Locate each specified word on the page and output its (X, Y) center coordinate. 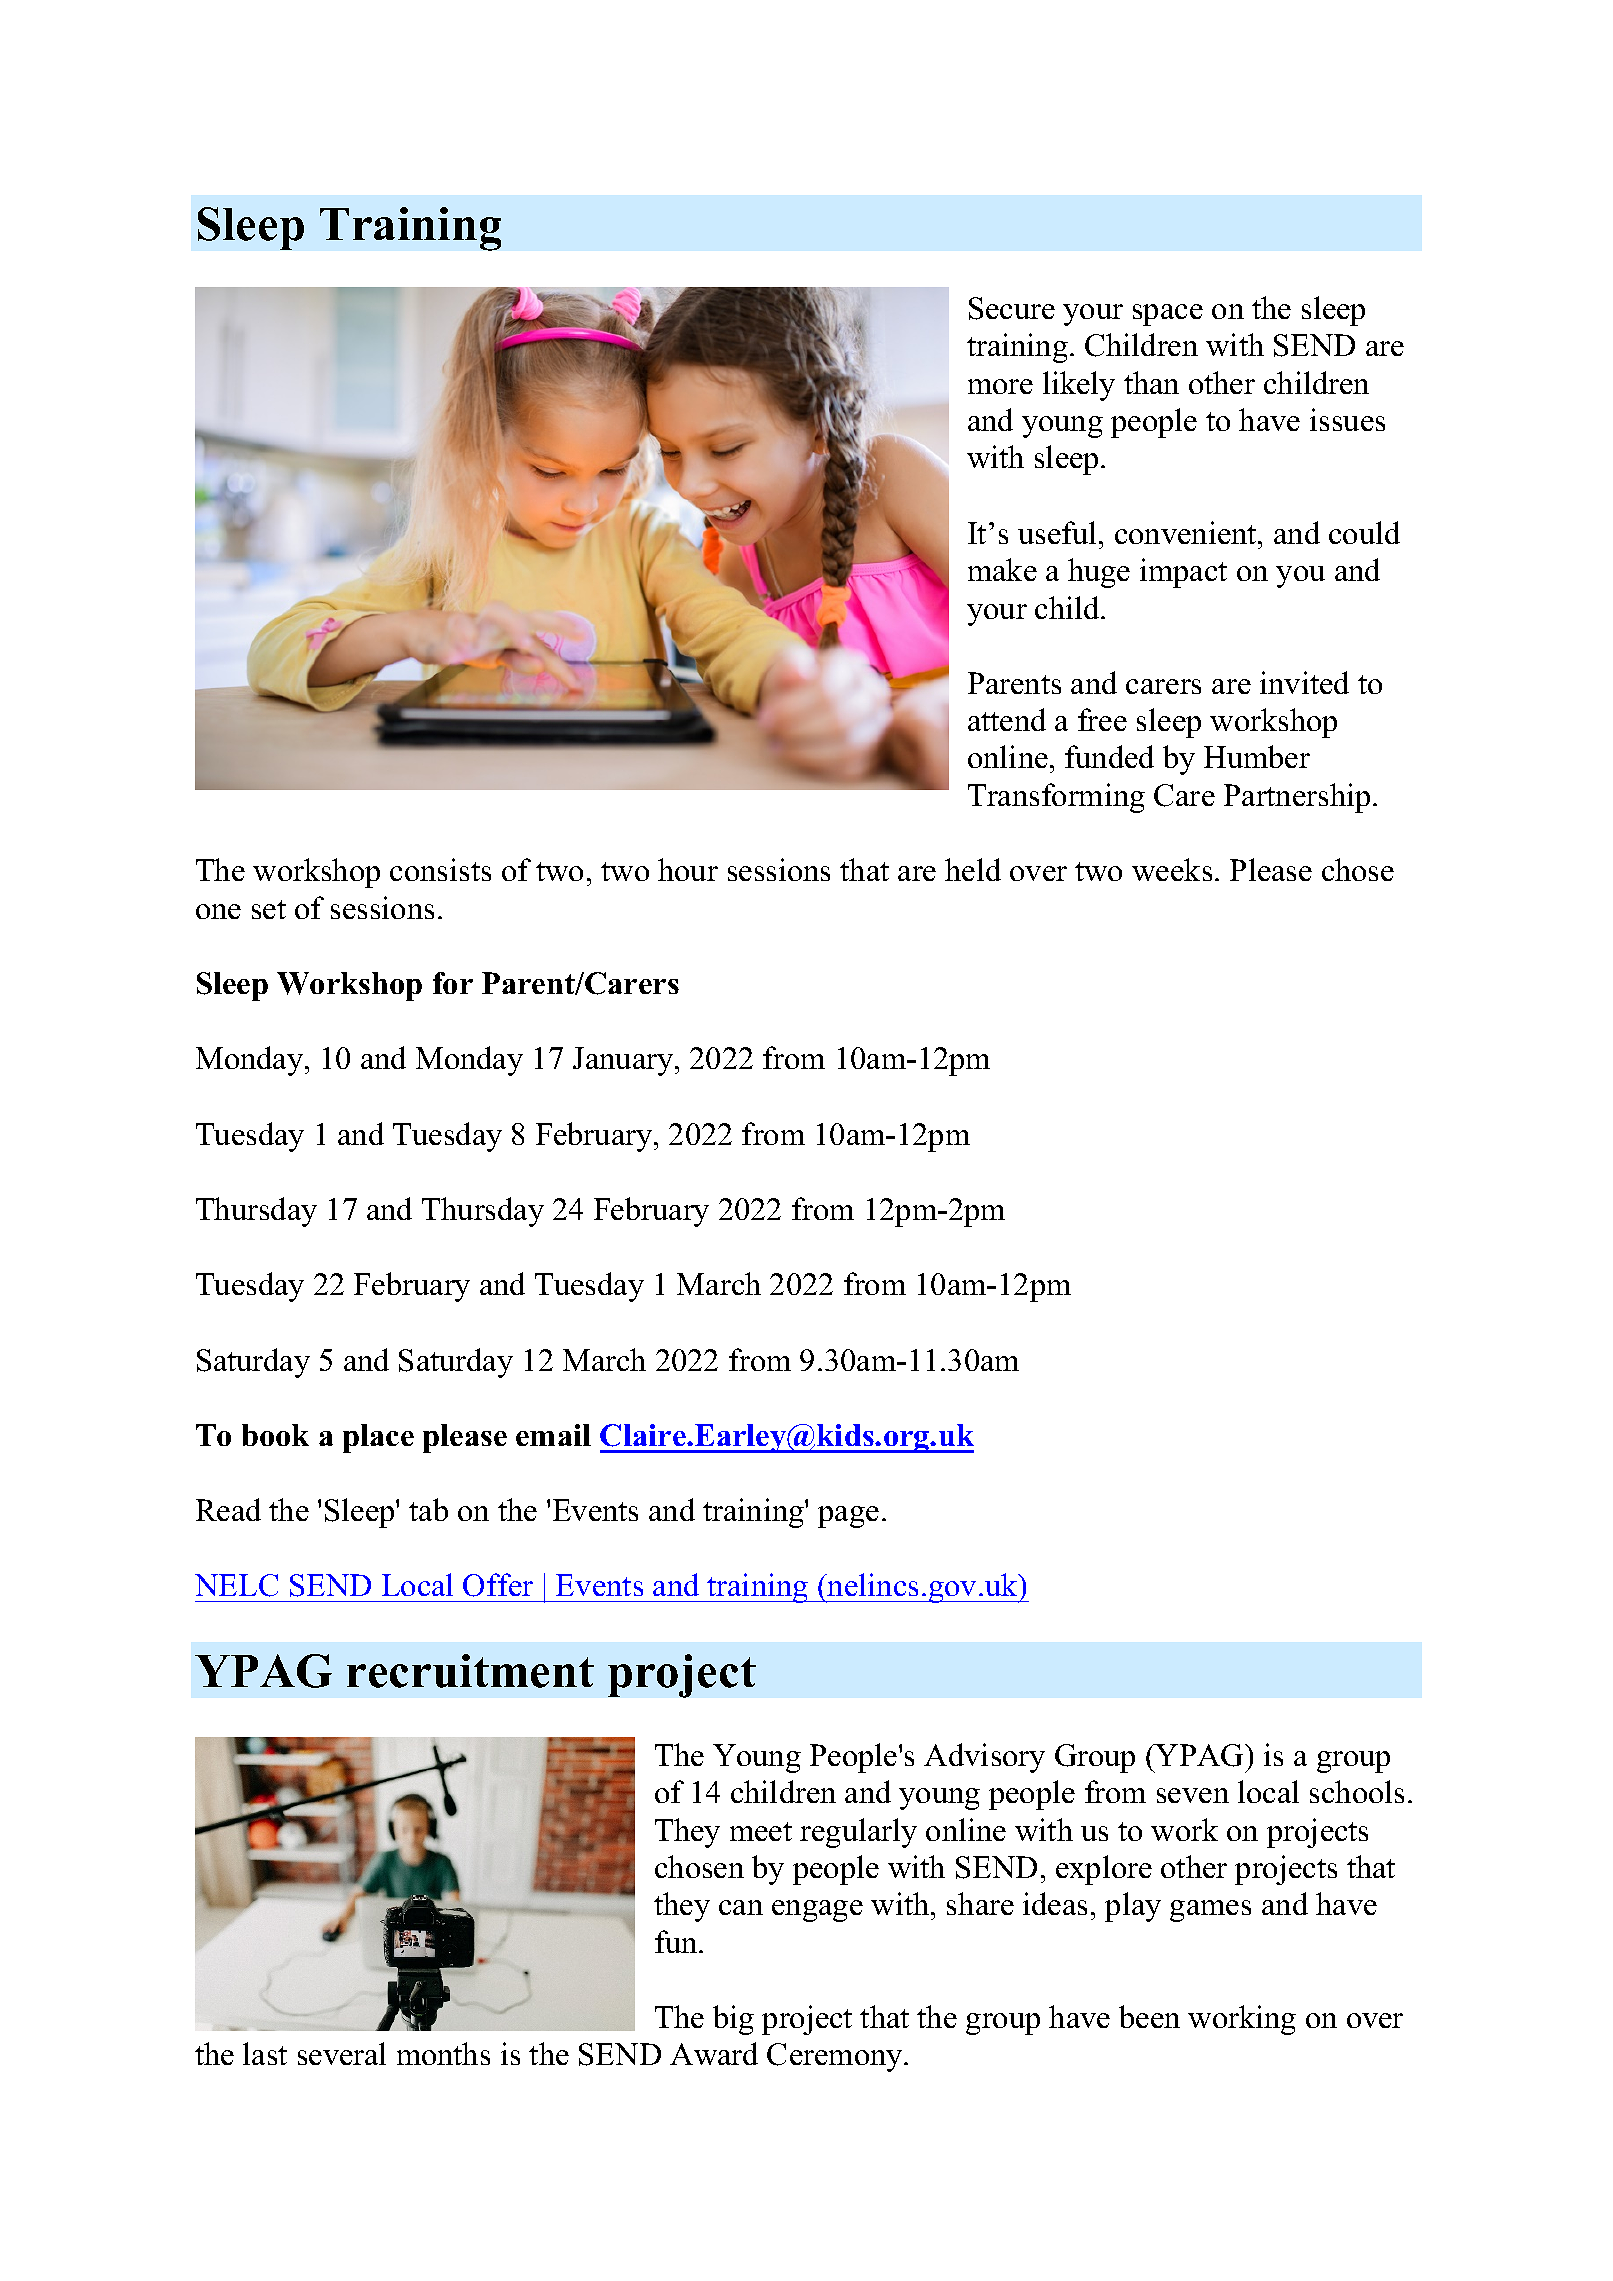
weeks (1172, 869)
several (342, 2053)
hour (688, 869)
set (269, 909)
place (378, 1438)
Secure (1012, 308)
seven (1193, 1795)
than (1151, 382)
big (733, 2020)
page (848, 1517)
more (1000, 386)
